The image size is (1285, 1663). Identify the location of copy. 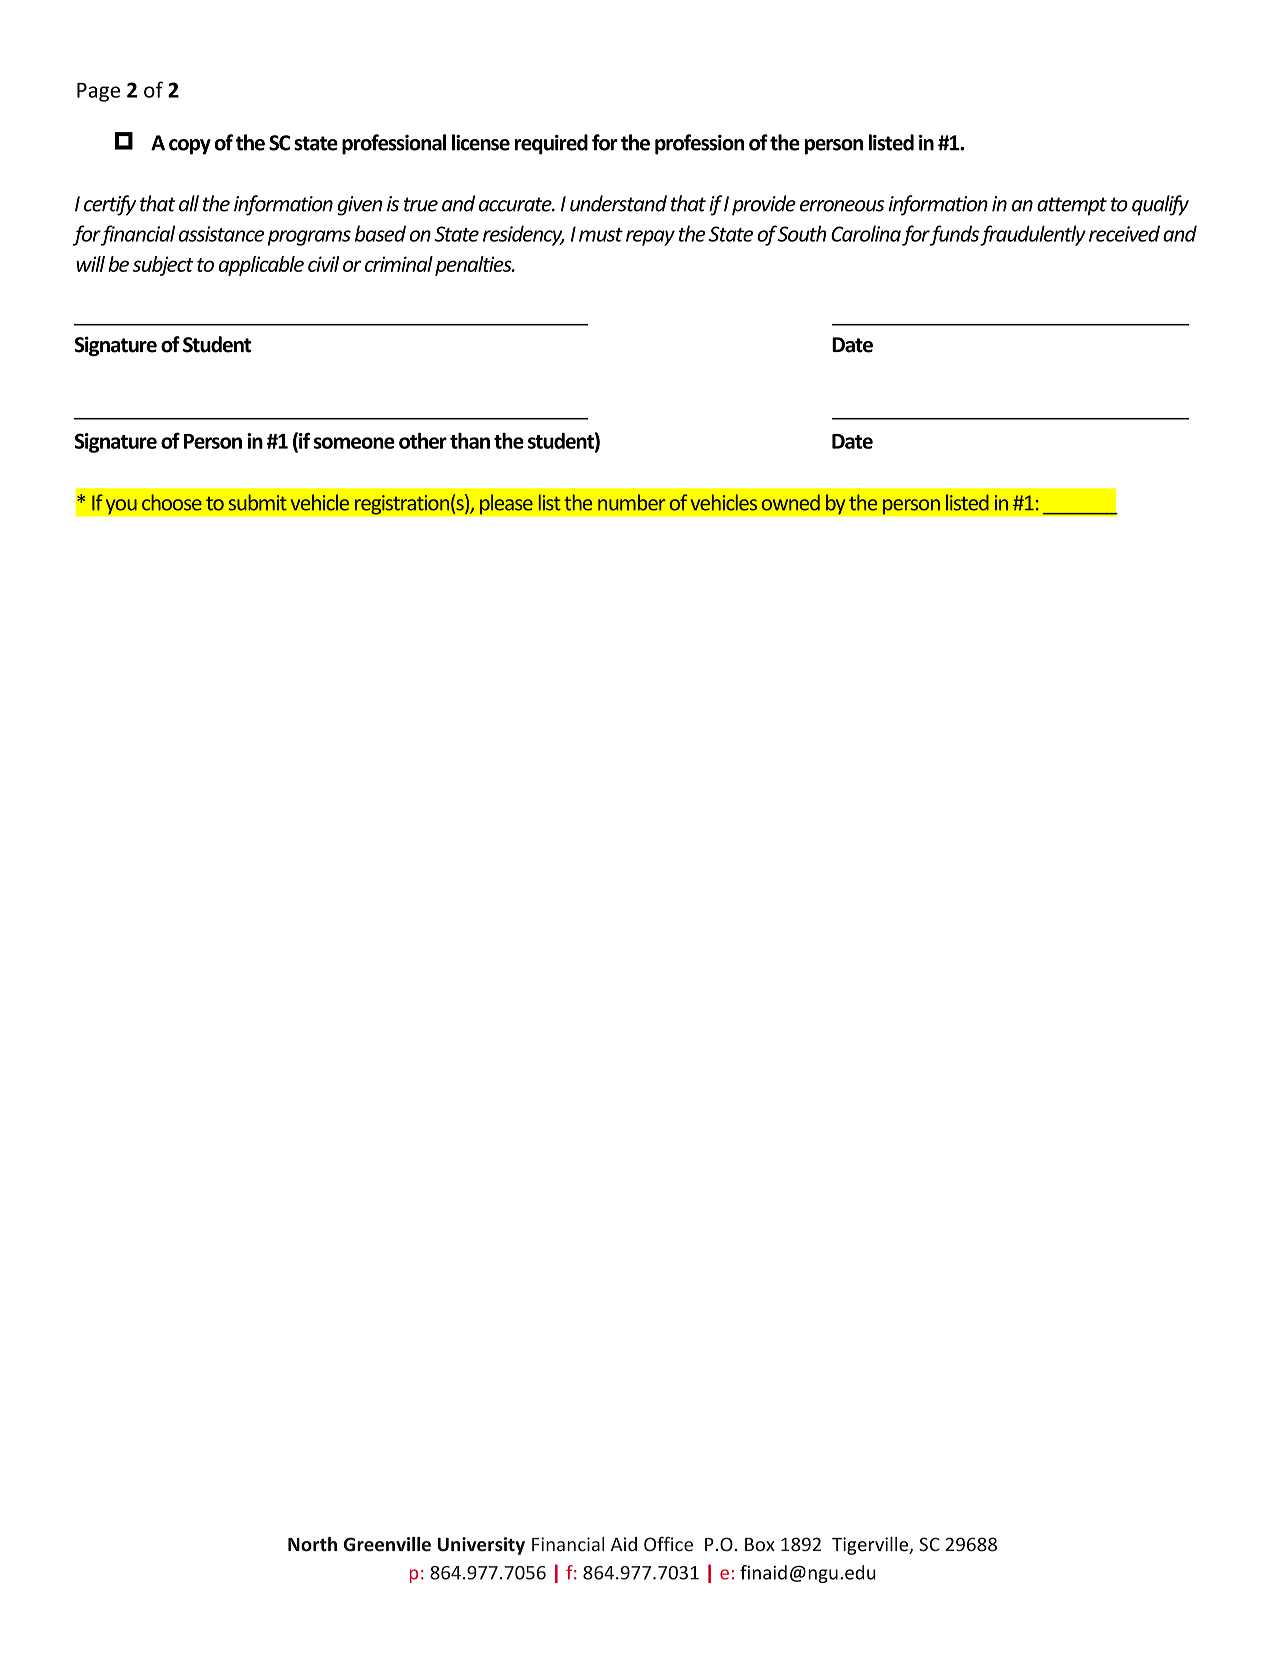
(190, 147).
